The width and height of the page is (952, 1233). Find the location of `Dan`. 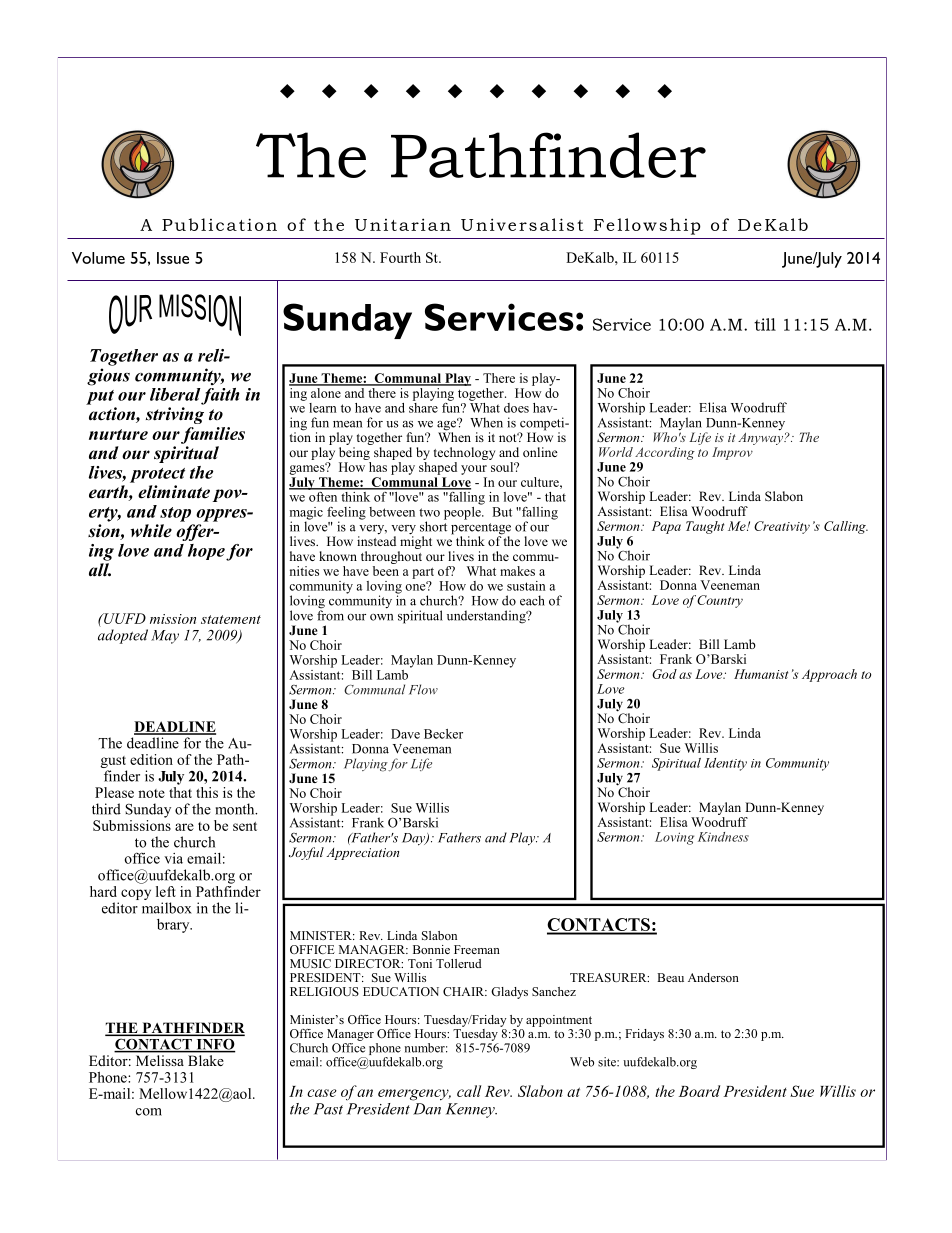

Dan is located at coordinates (427, 1109).
